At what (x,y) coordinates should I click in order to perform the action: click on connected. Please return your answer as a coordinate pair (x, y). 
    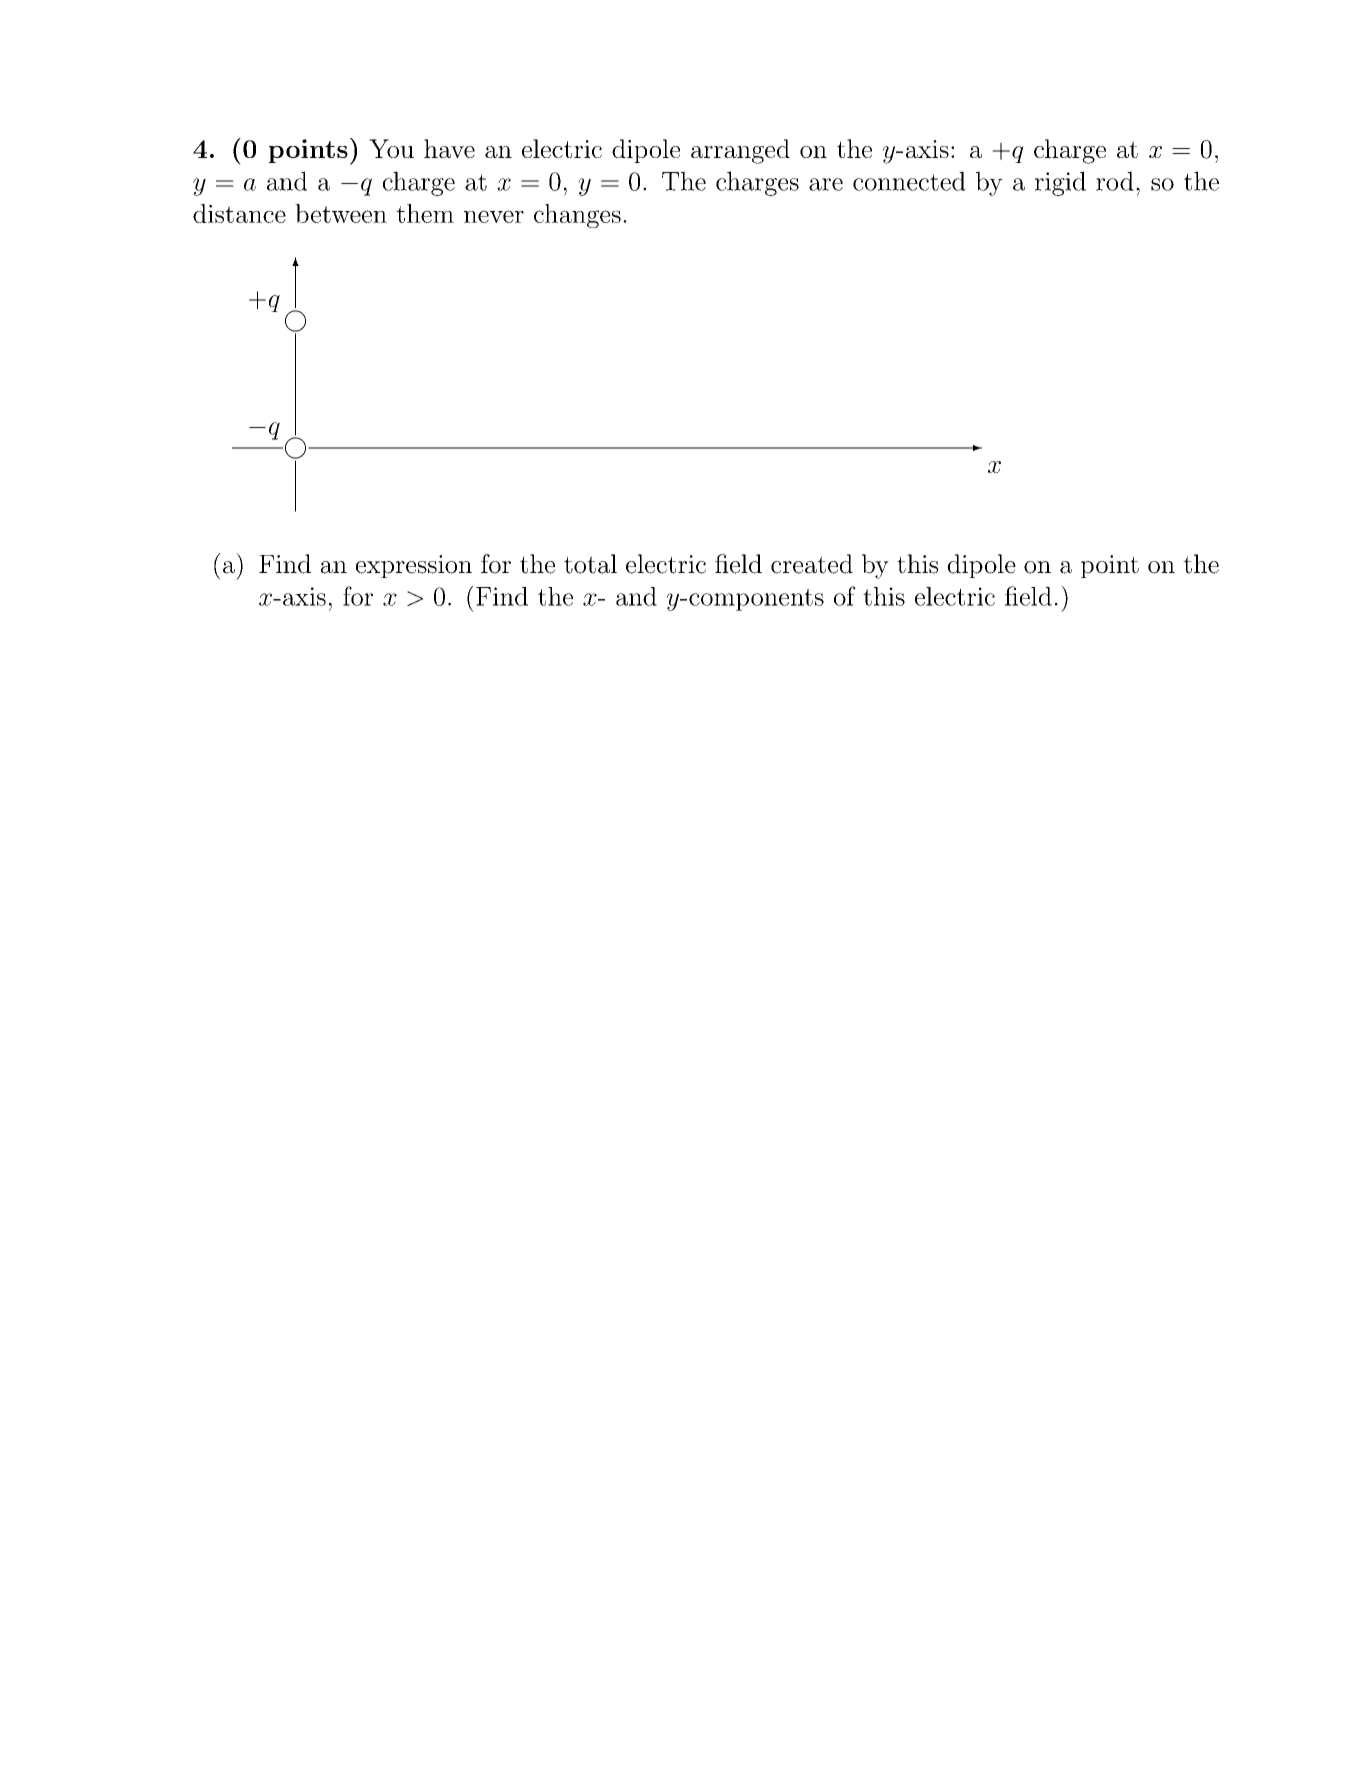
    Looking at the image, I should click on (909, 181).
